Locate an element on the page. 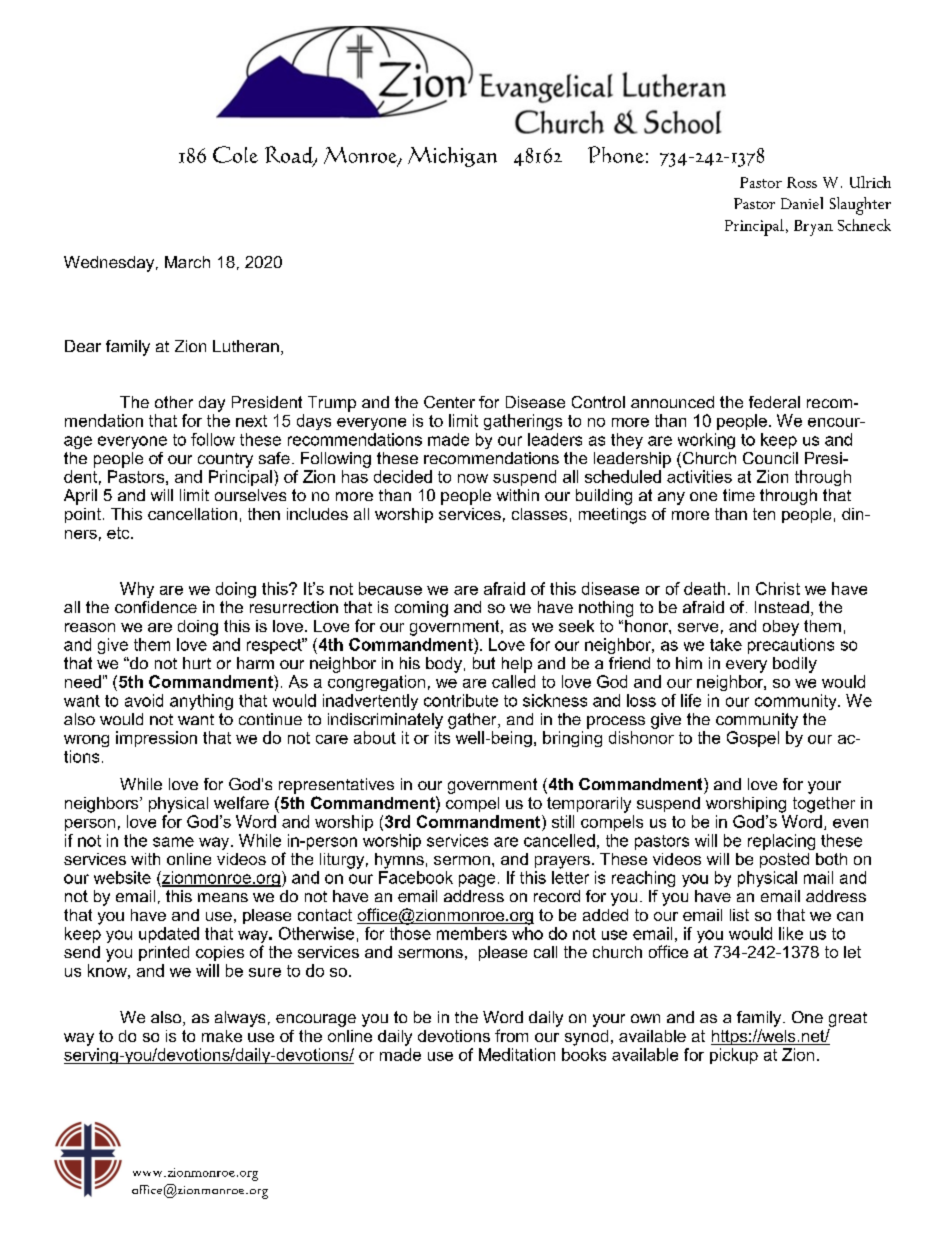  confidence is located at coordinates (156, 607).
